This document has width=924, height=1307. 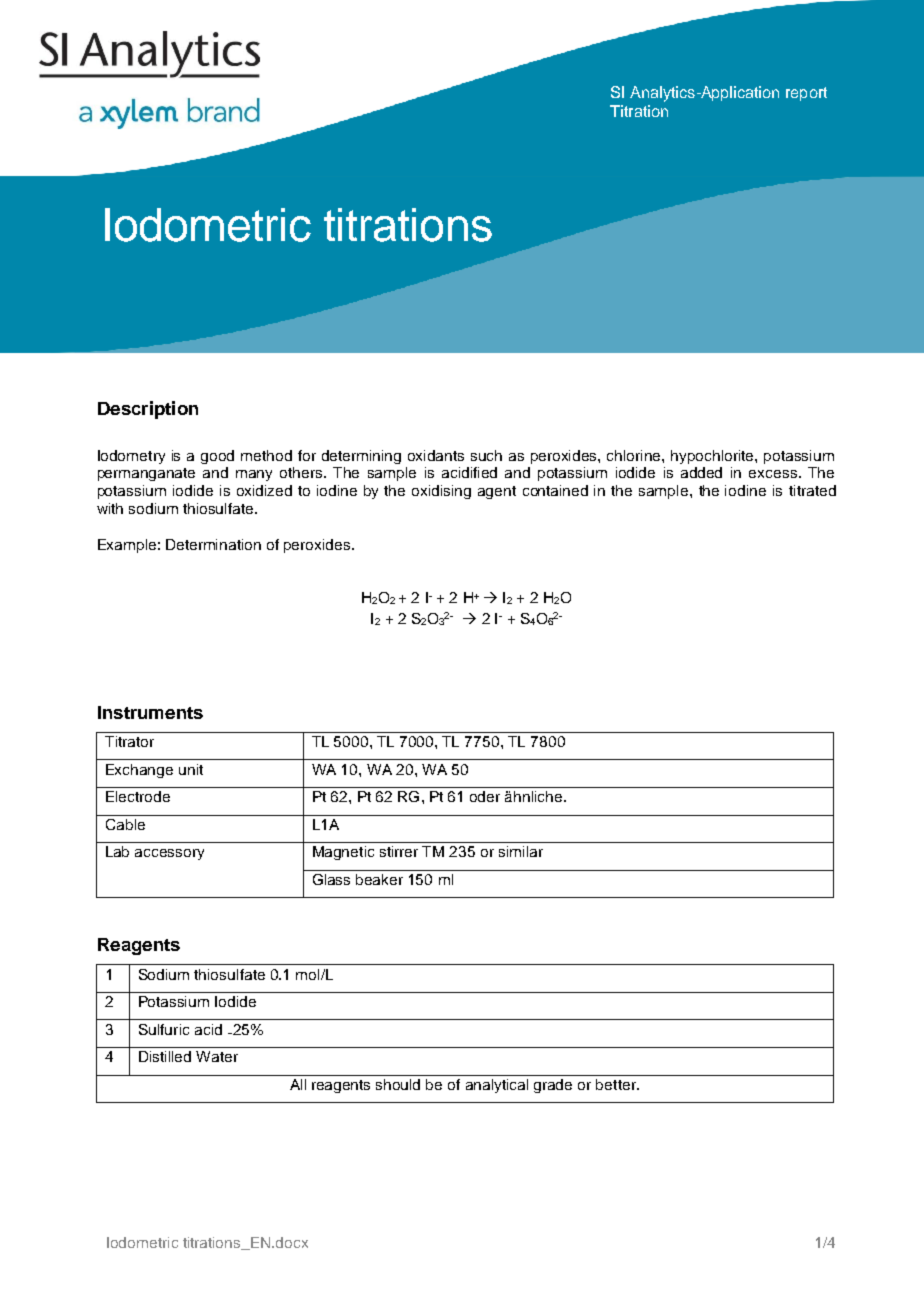 I want to click on accessory, so click(x=169, y=854).
